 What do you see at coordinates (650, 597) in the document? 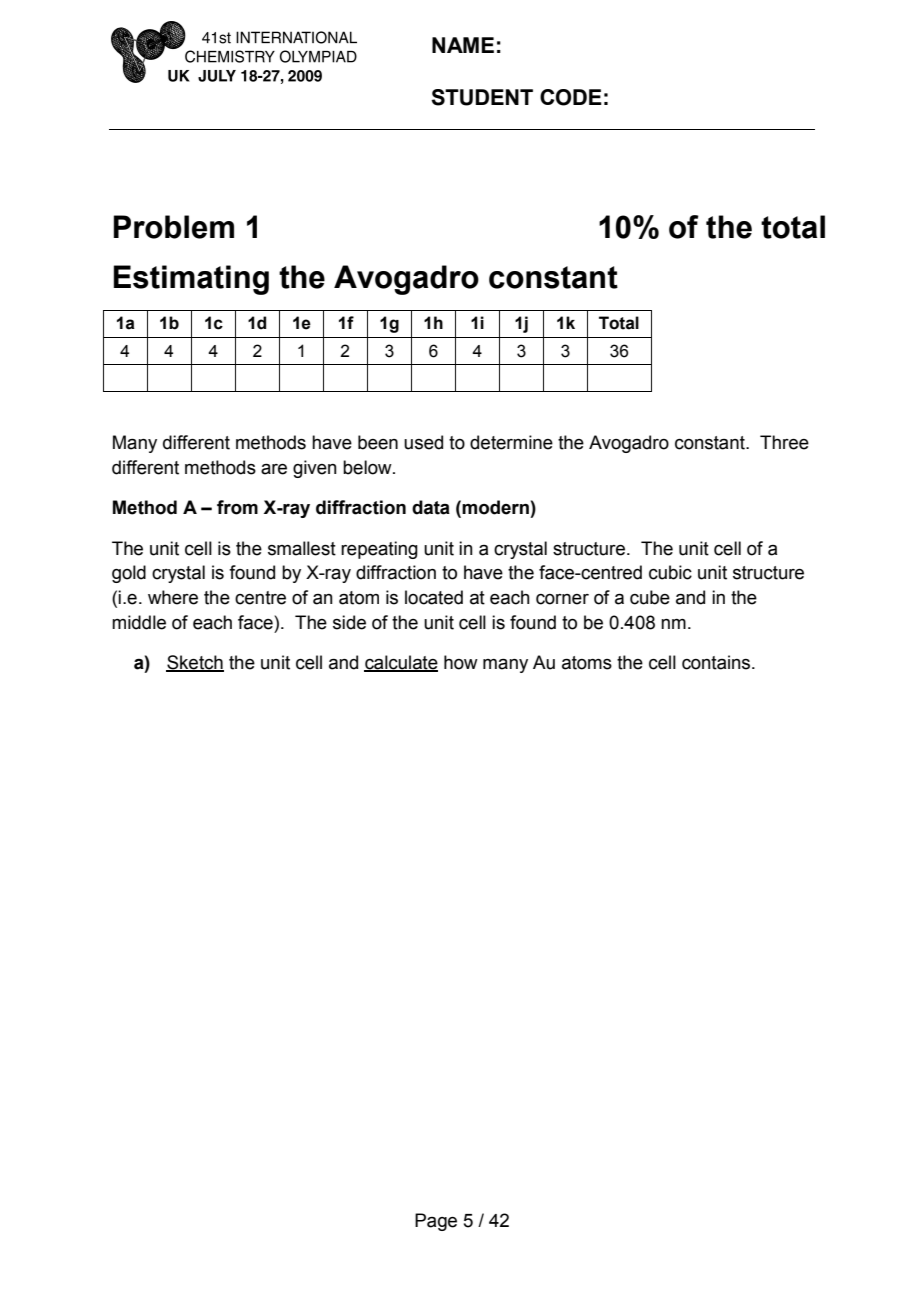
I see `cube` at bounding box center [650, 597].
